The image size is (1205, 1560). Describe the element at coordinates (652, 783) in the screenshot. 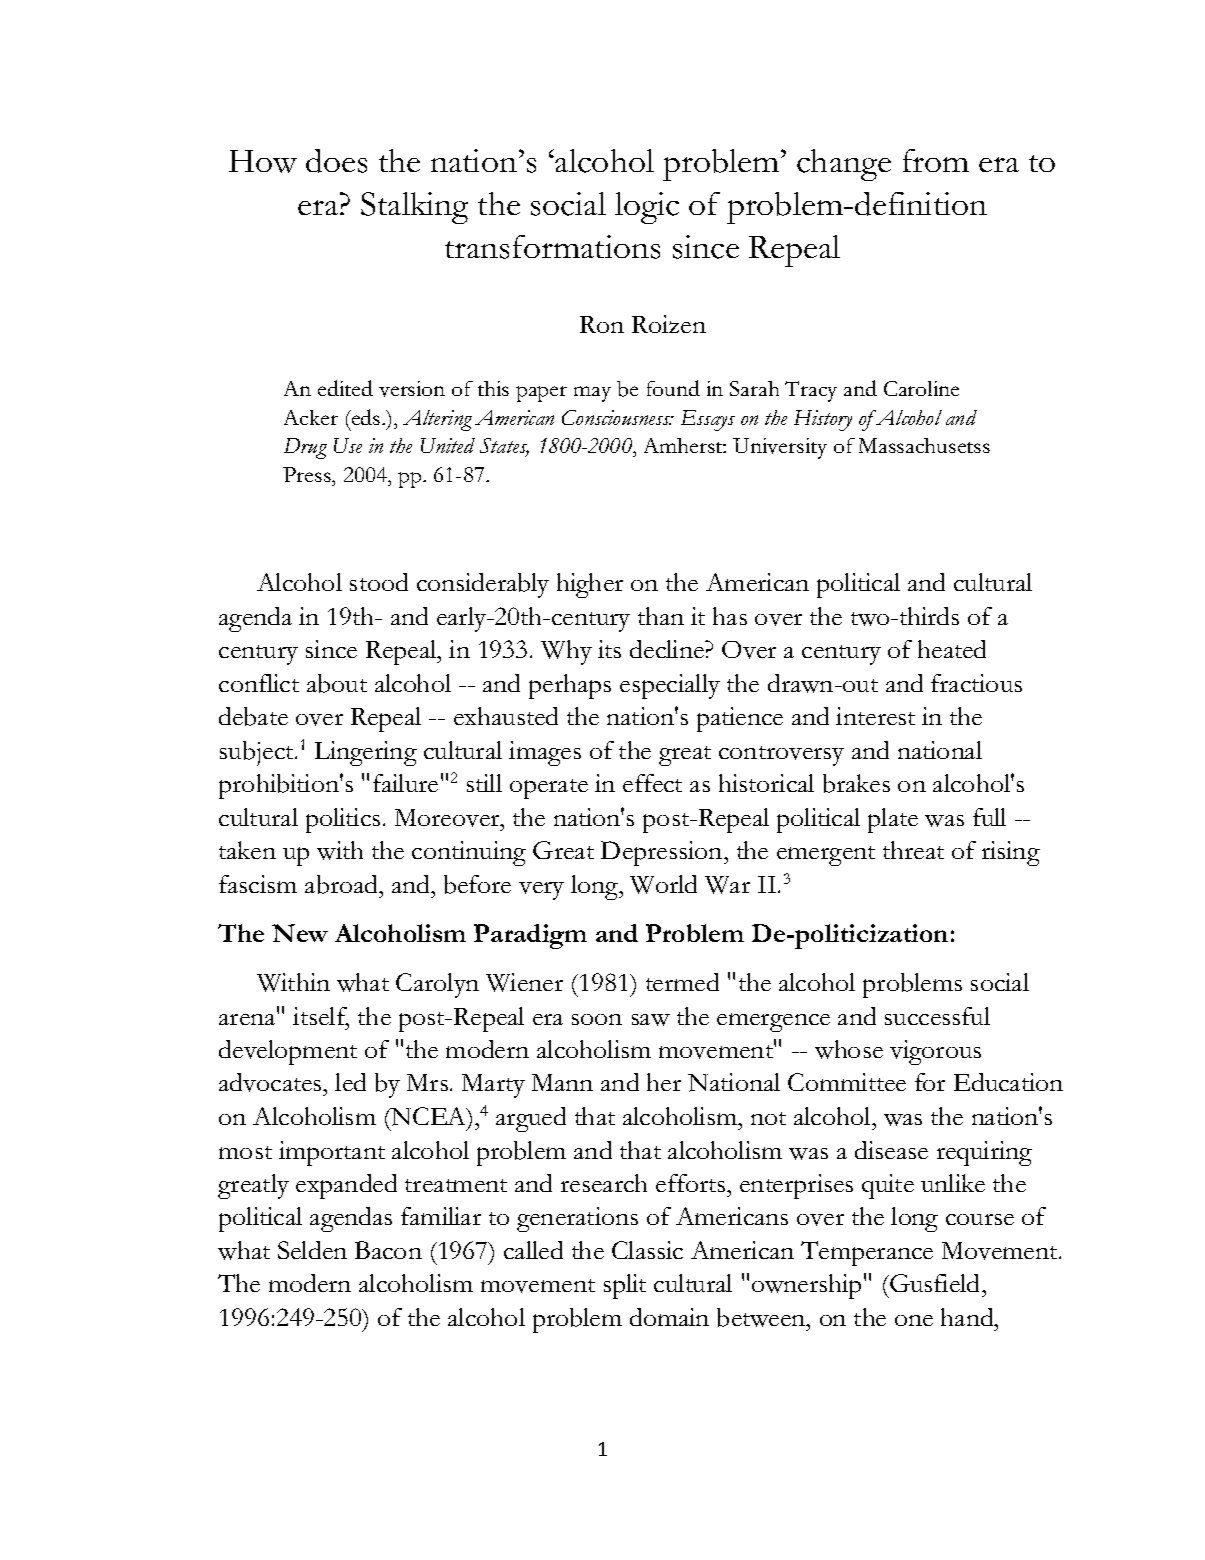

I see `effect` at that location.
